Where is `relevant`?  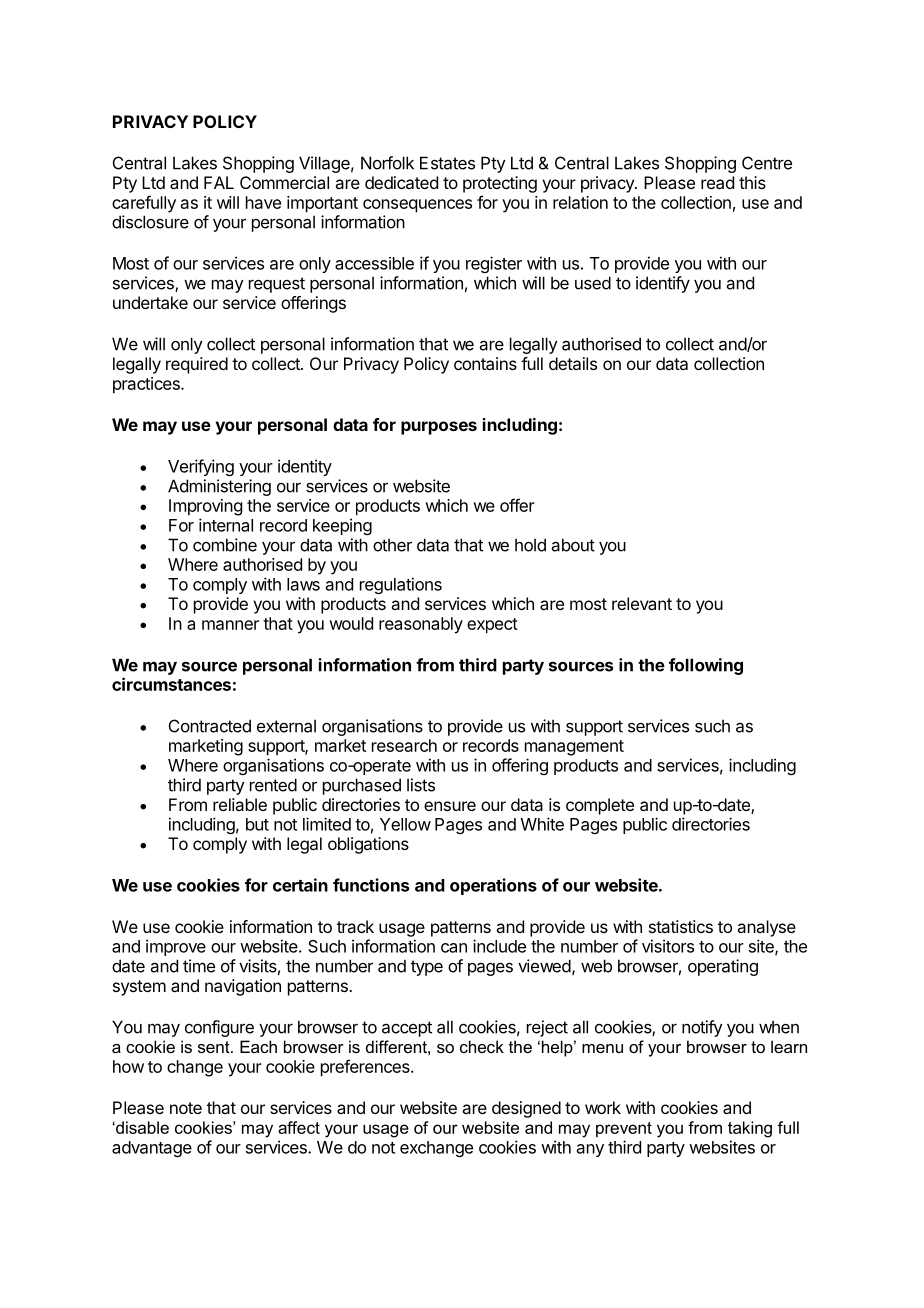 relevant is located at coordinates (642, 603).
